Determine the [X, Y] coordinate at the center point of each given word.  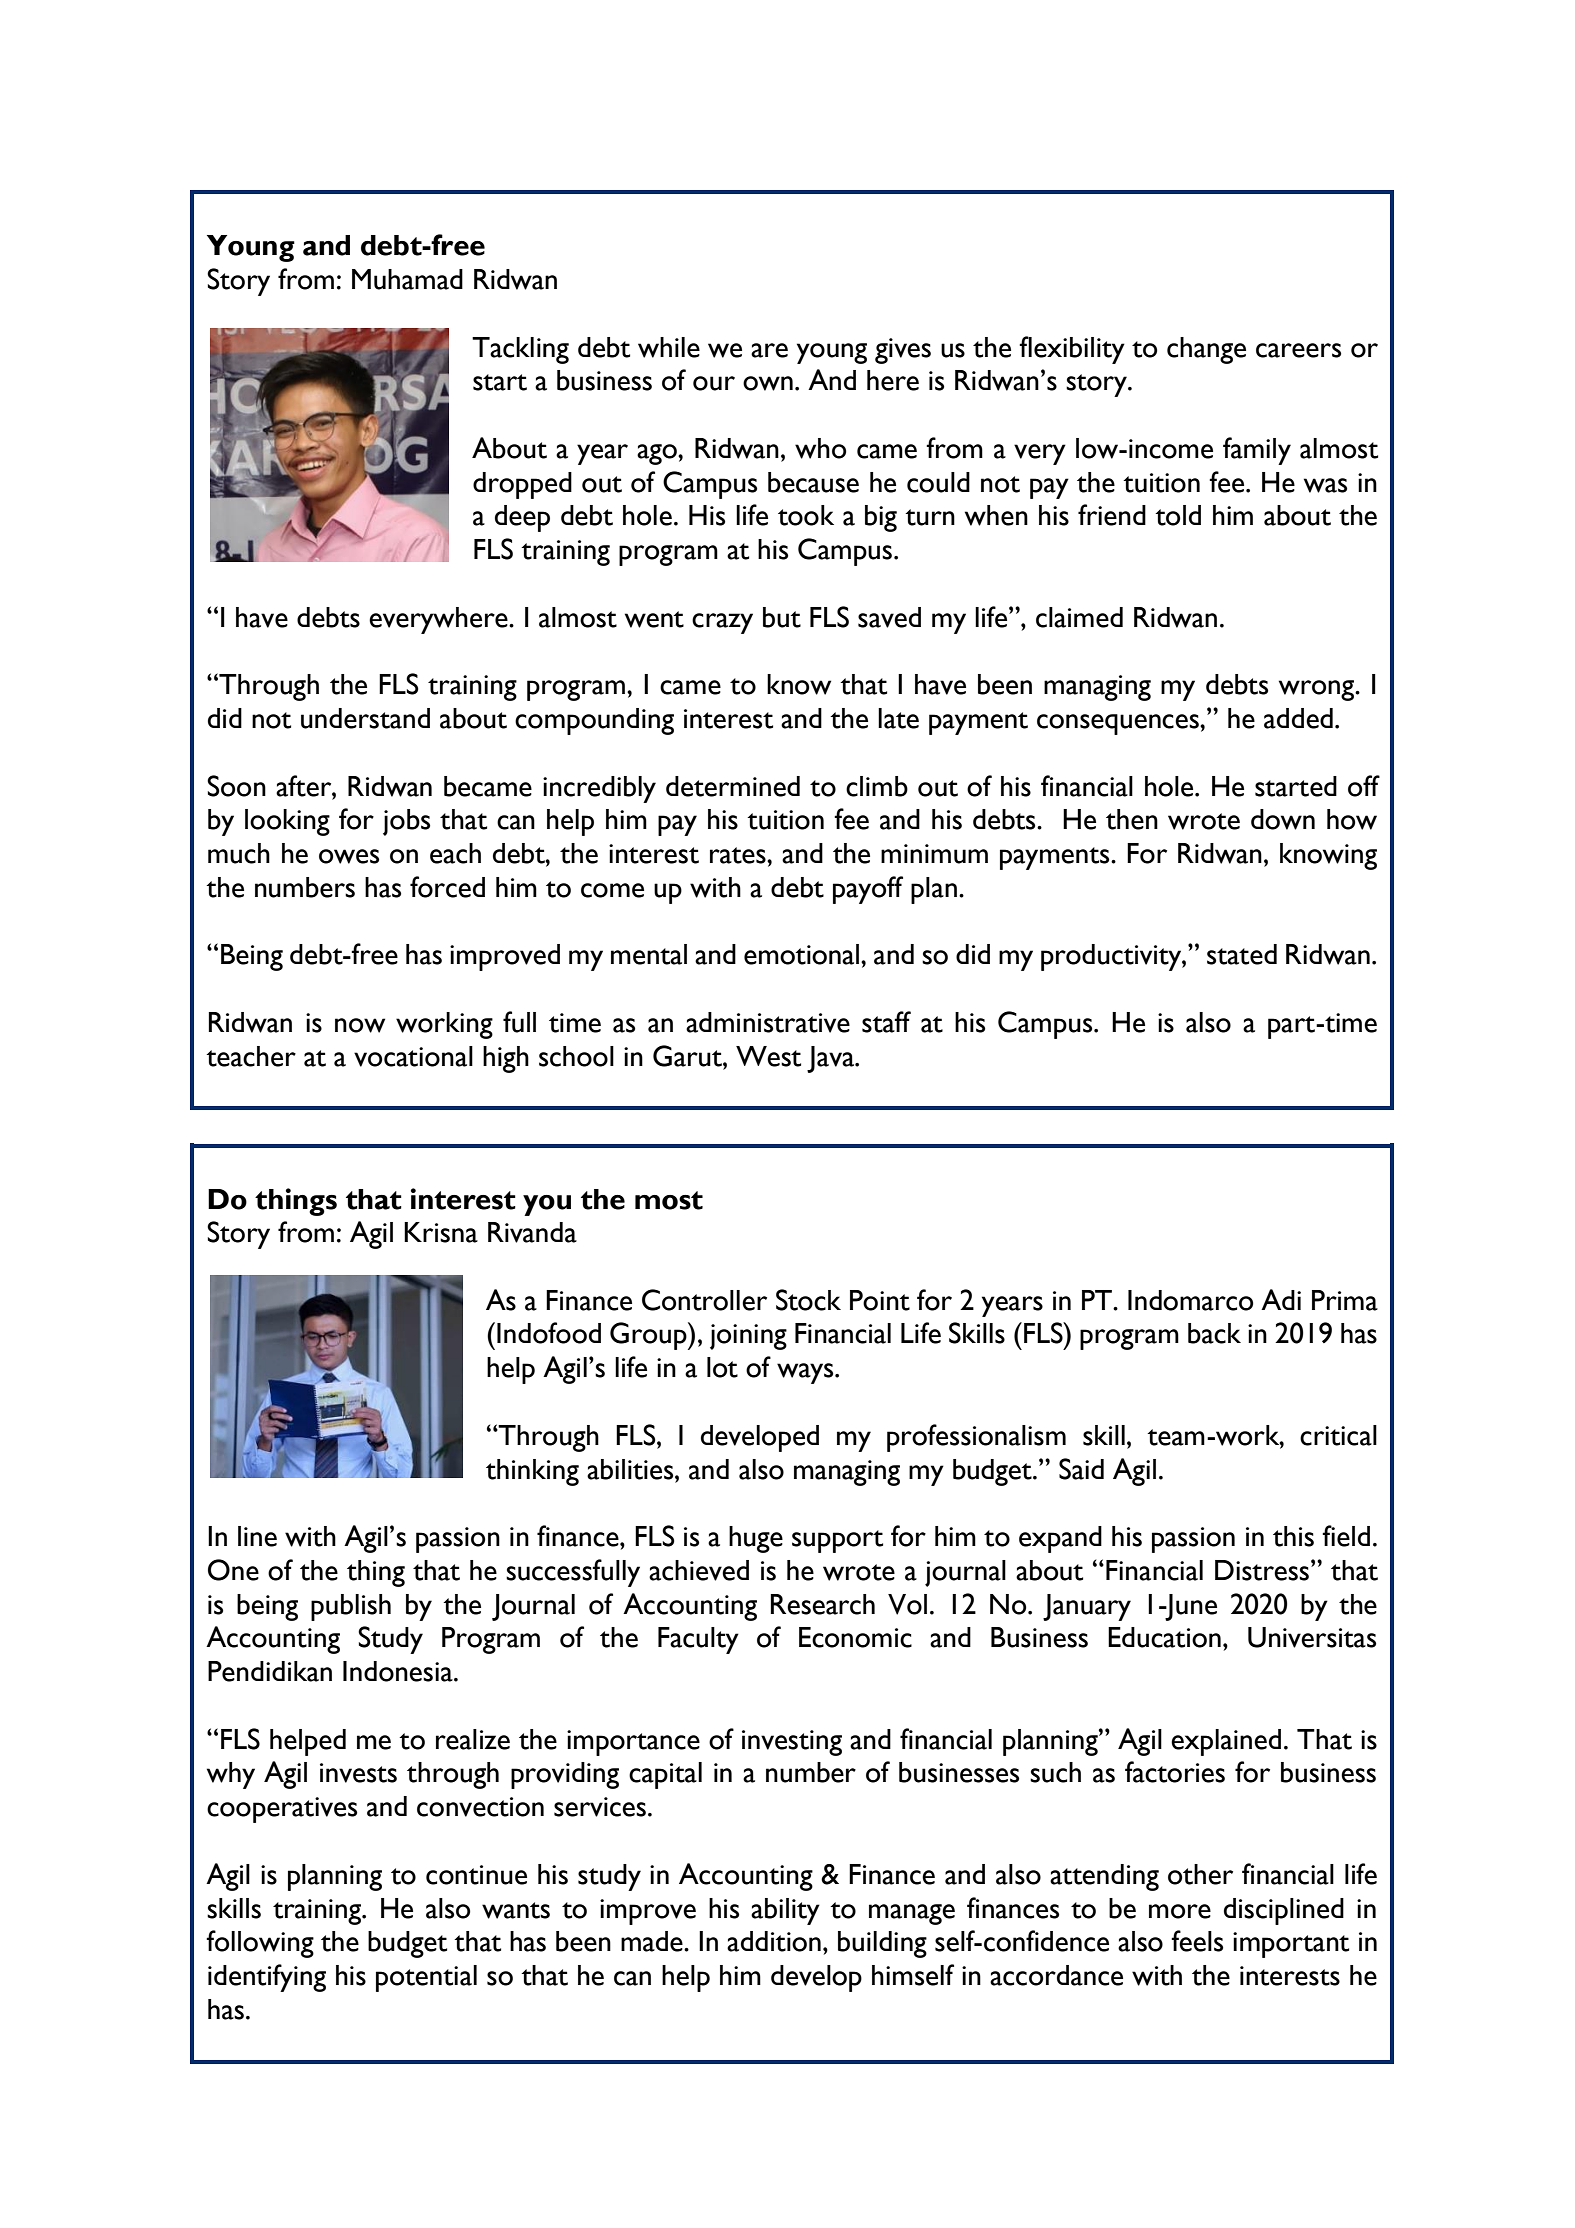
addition [774, 1941]
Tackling [520, 350]
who [820, 448]
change [1206, 350]
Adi [1281, 1299]
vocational [413, 1056]
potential [426, 1978]
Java [832, 1059]
